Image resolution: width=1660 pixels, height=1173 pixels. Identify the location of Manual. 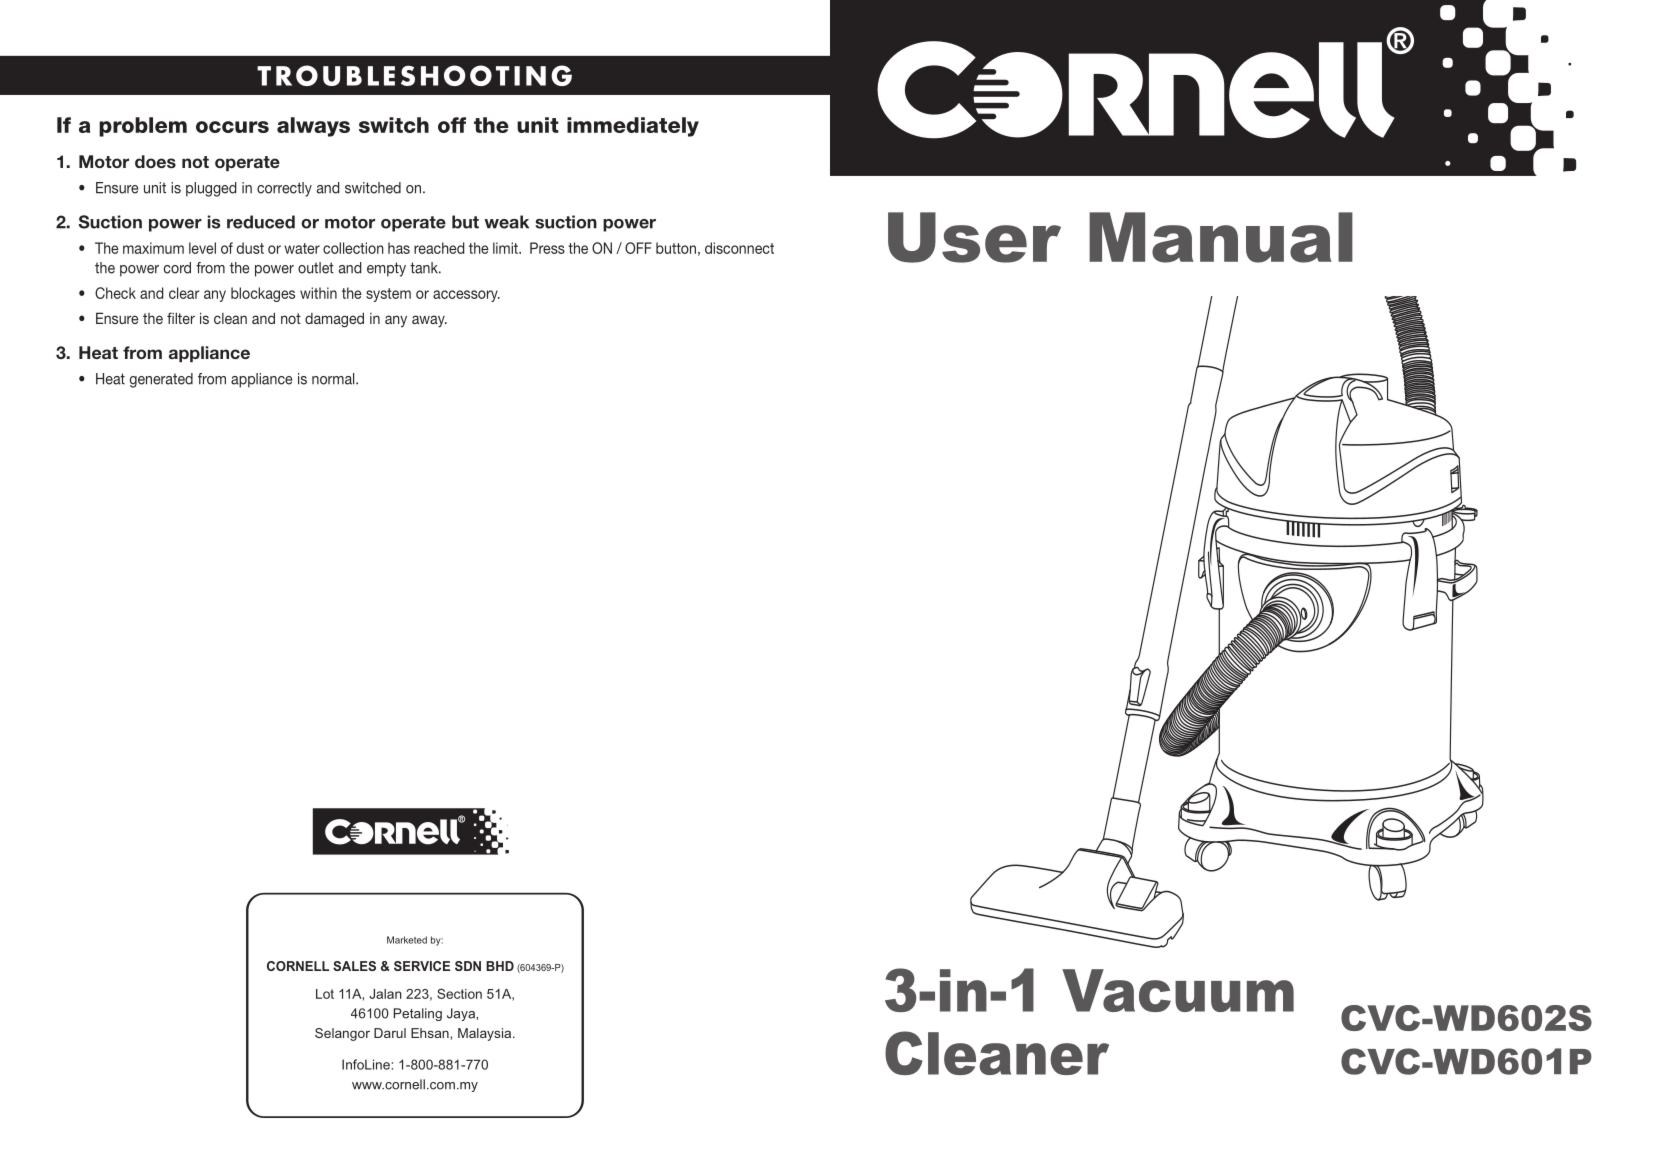
(1221, 237).
